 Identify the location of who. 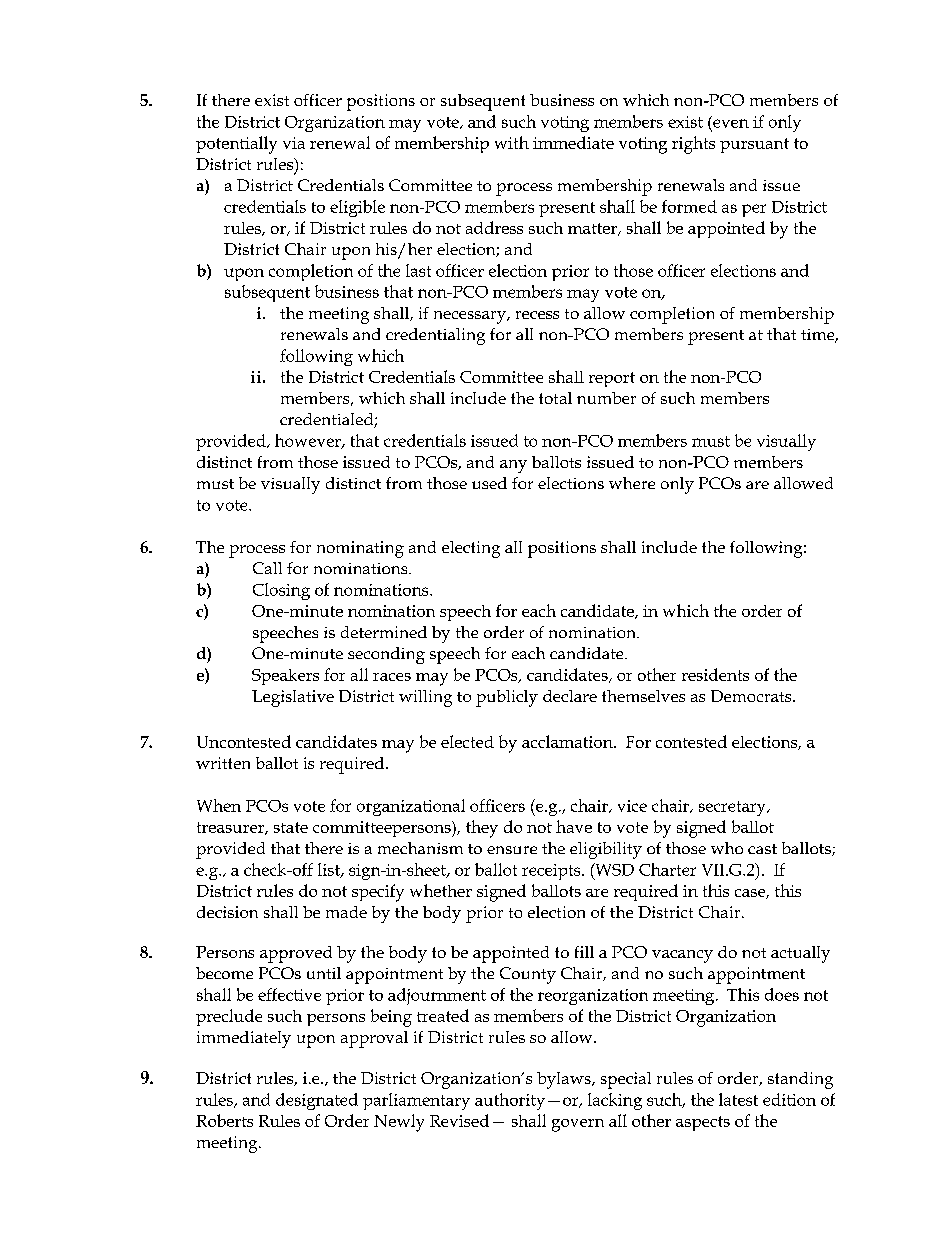
(727, 848).
